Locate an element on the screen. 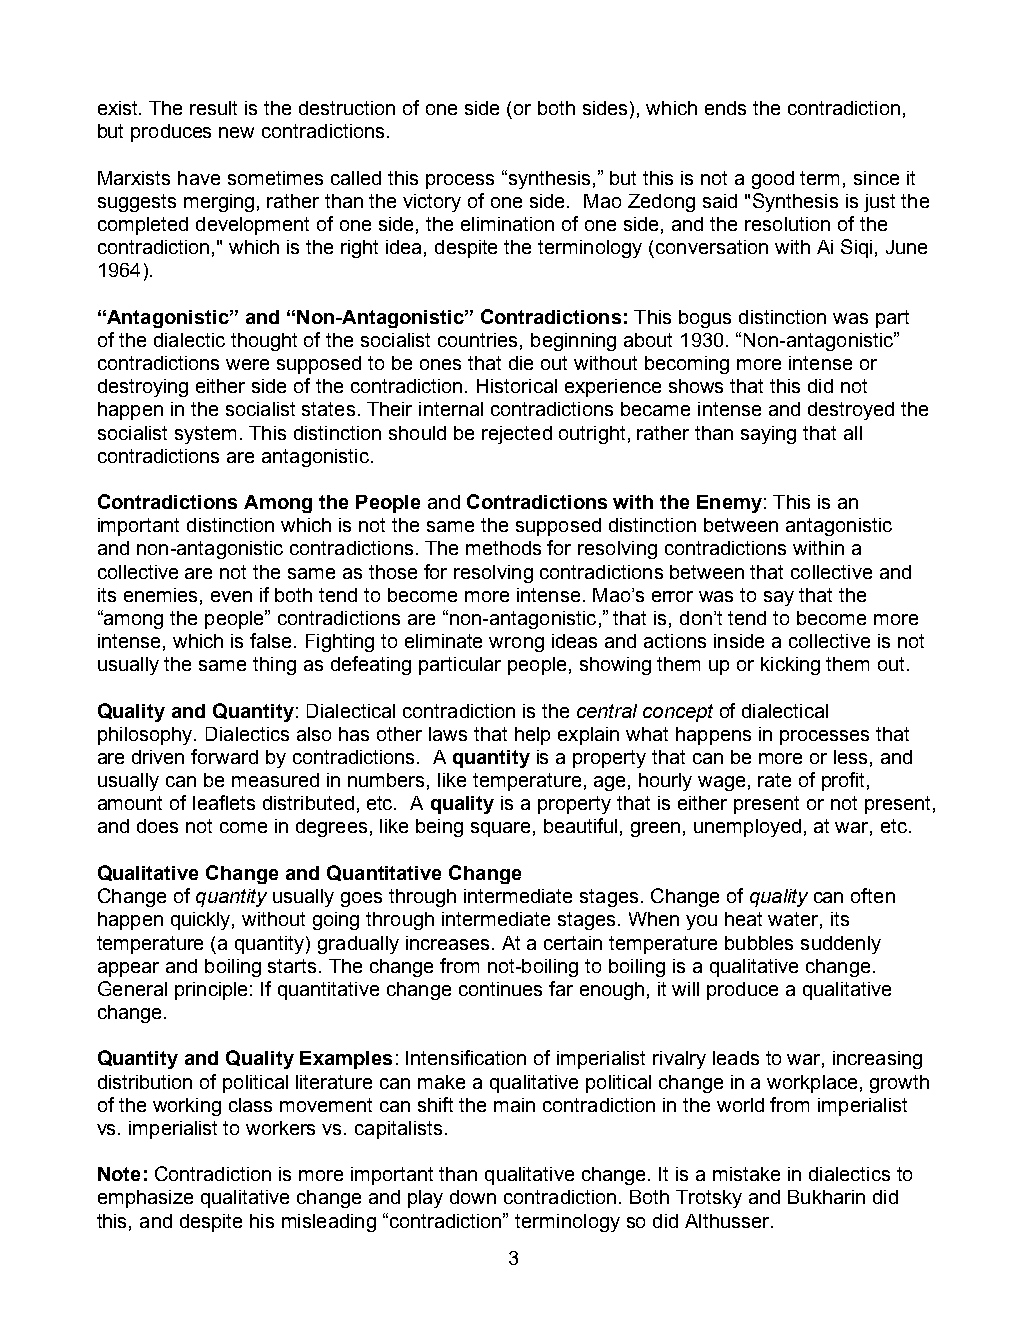 This screenshot has height=1330, width=1028. elimination is located at coordinates (507, 224).
